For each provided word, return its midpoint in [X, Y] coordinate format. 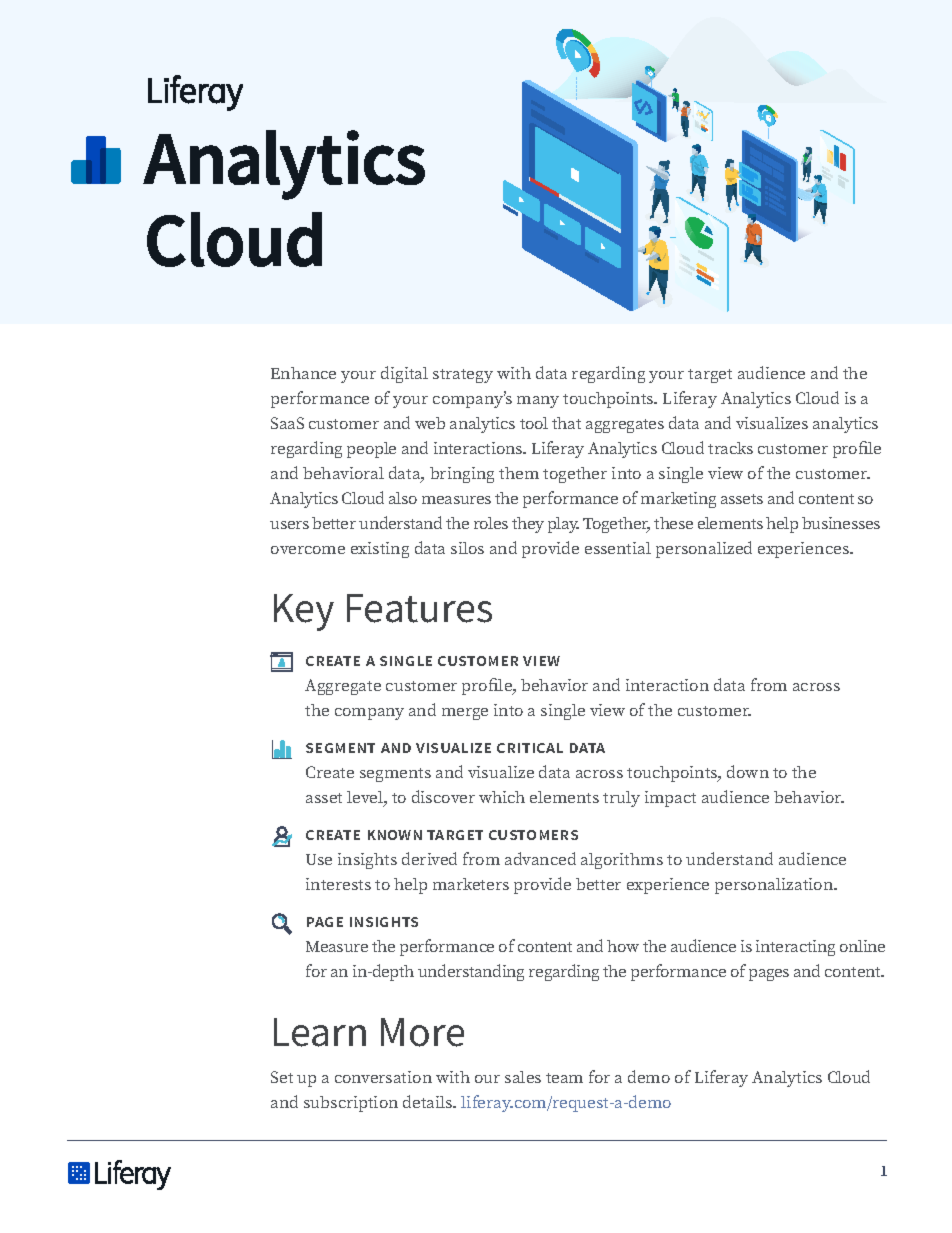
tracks [730, 448]
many [538, 402]
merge [465, 714]
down [748, 771]
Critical [530, 748]
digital [404, 374]
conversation [383, 1077]
